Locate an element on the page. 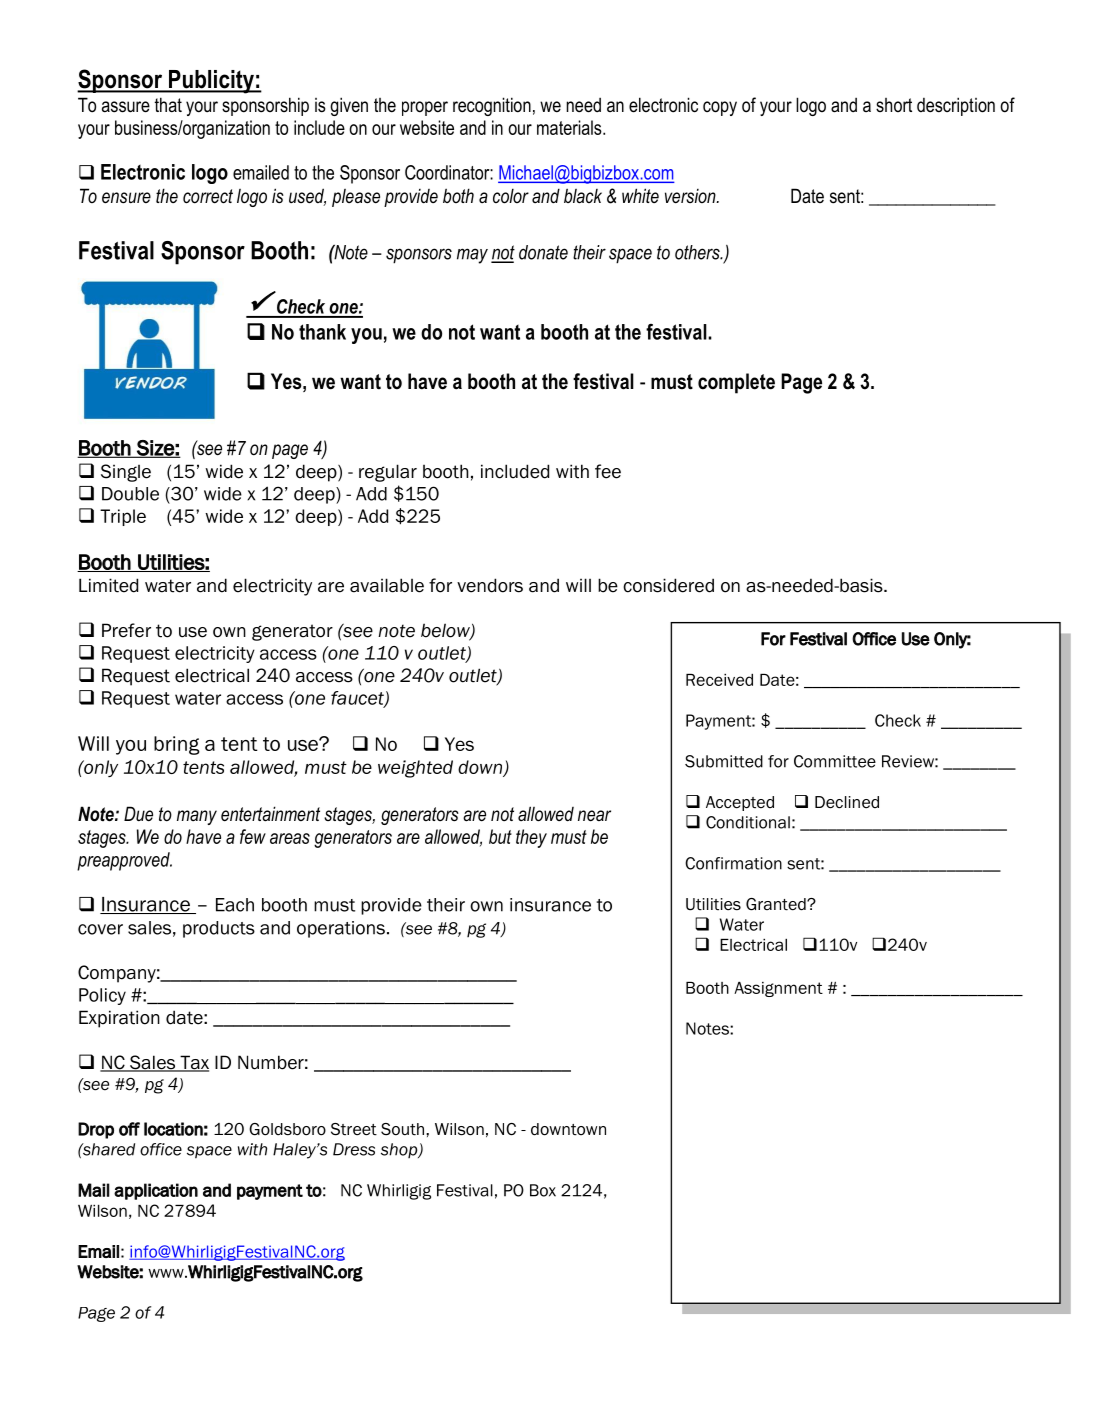 The height and width of the page is (1425, 1101). shop is located at coordinates (400, 1150).
